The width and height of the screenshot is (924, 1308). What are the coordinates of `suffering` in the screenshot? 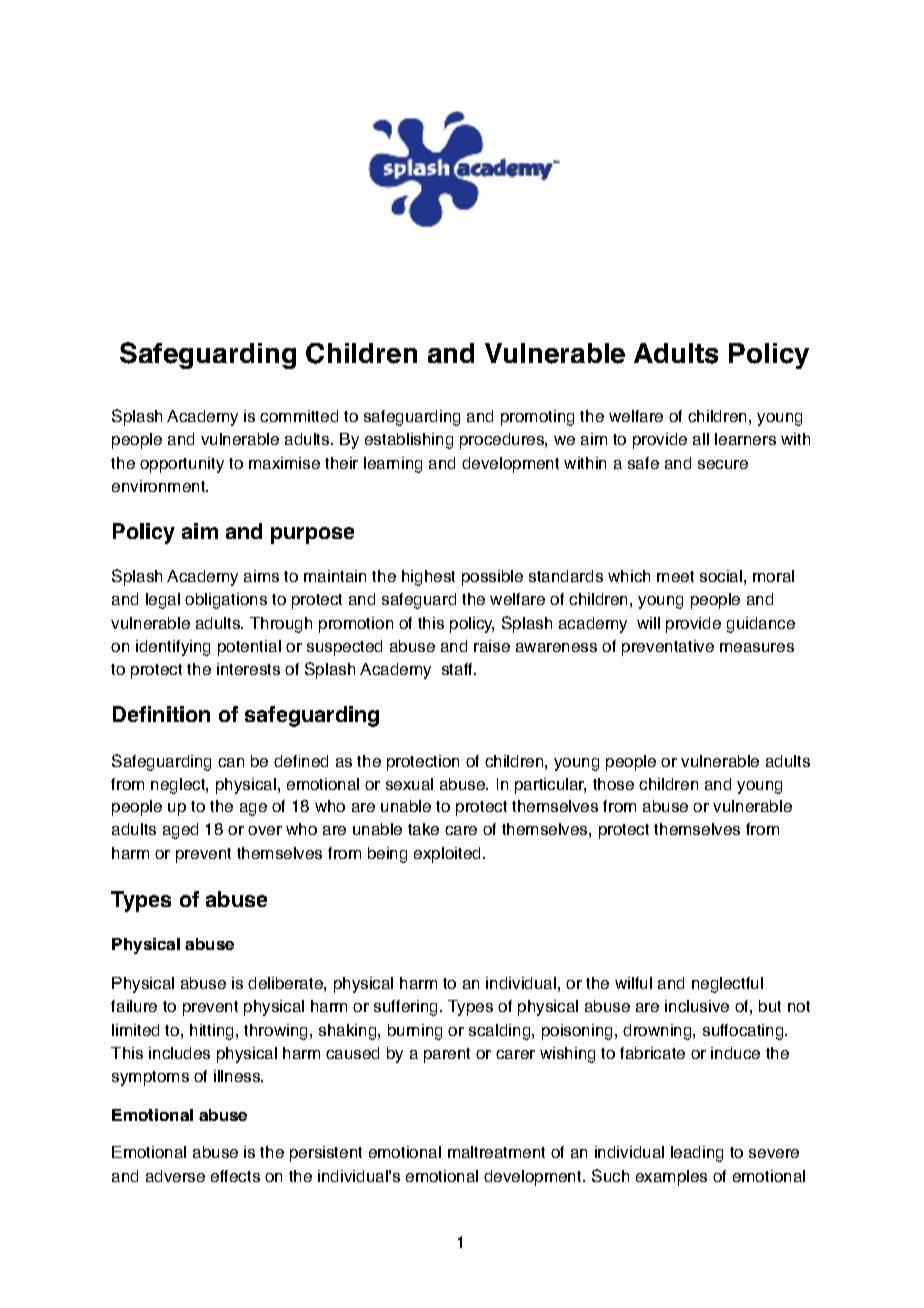 It's located at (405, 1008).
